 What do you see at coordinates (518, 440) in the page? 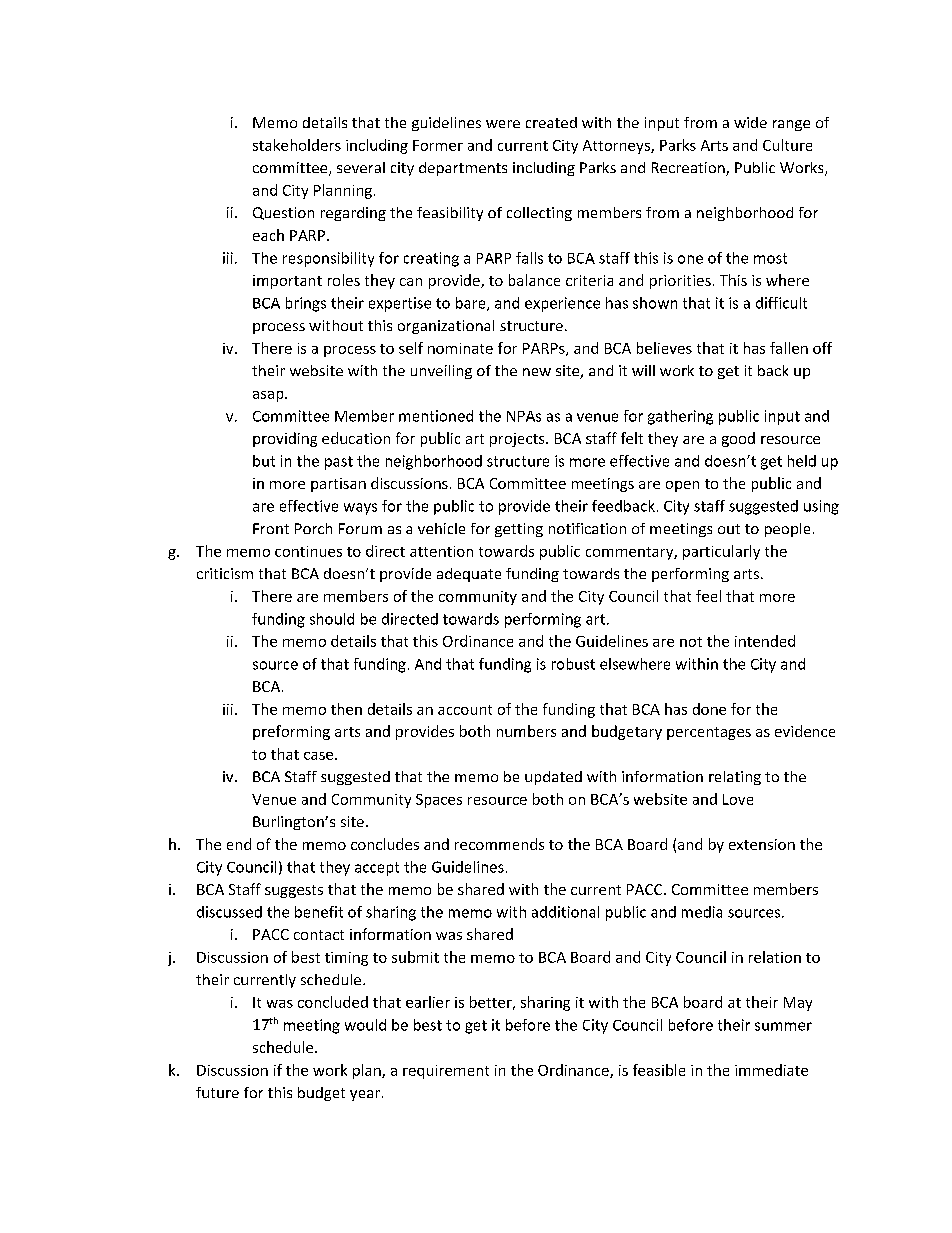
I see `projects` at bounding box center [518, 440].
